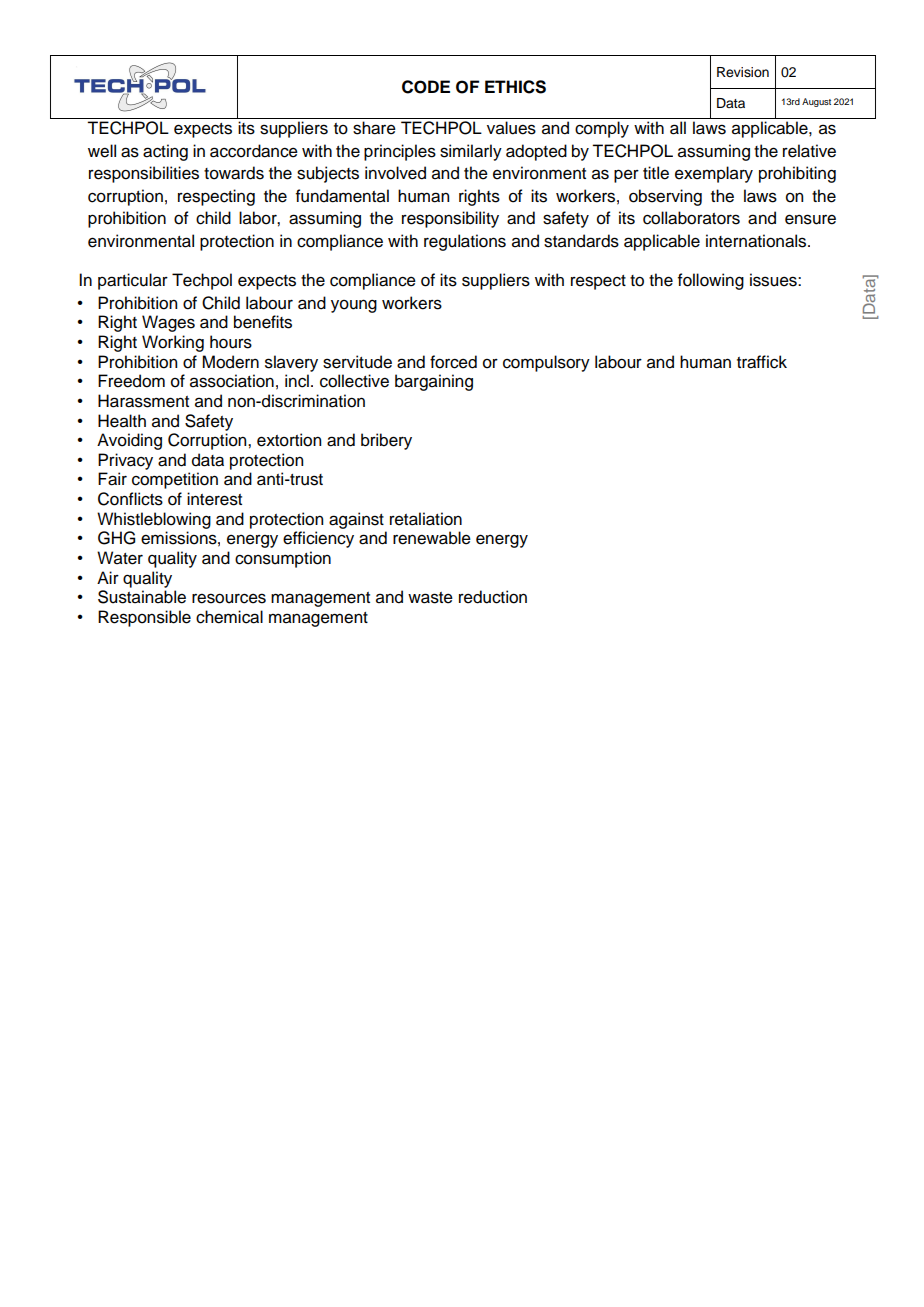 The width and height of the image is (924, 1307). What do you see at coordinates (129, 441) in the image?
I see `Avoiding` at bounding box center [129, 441].
